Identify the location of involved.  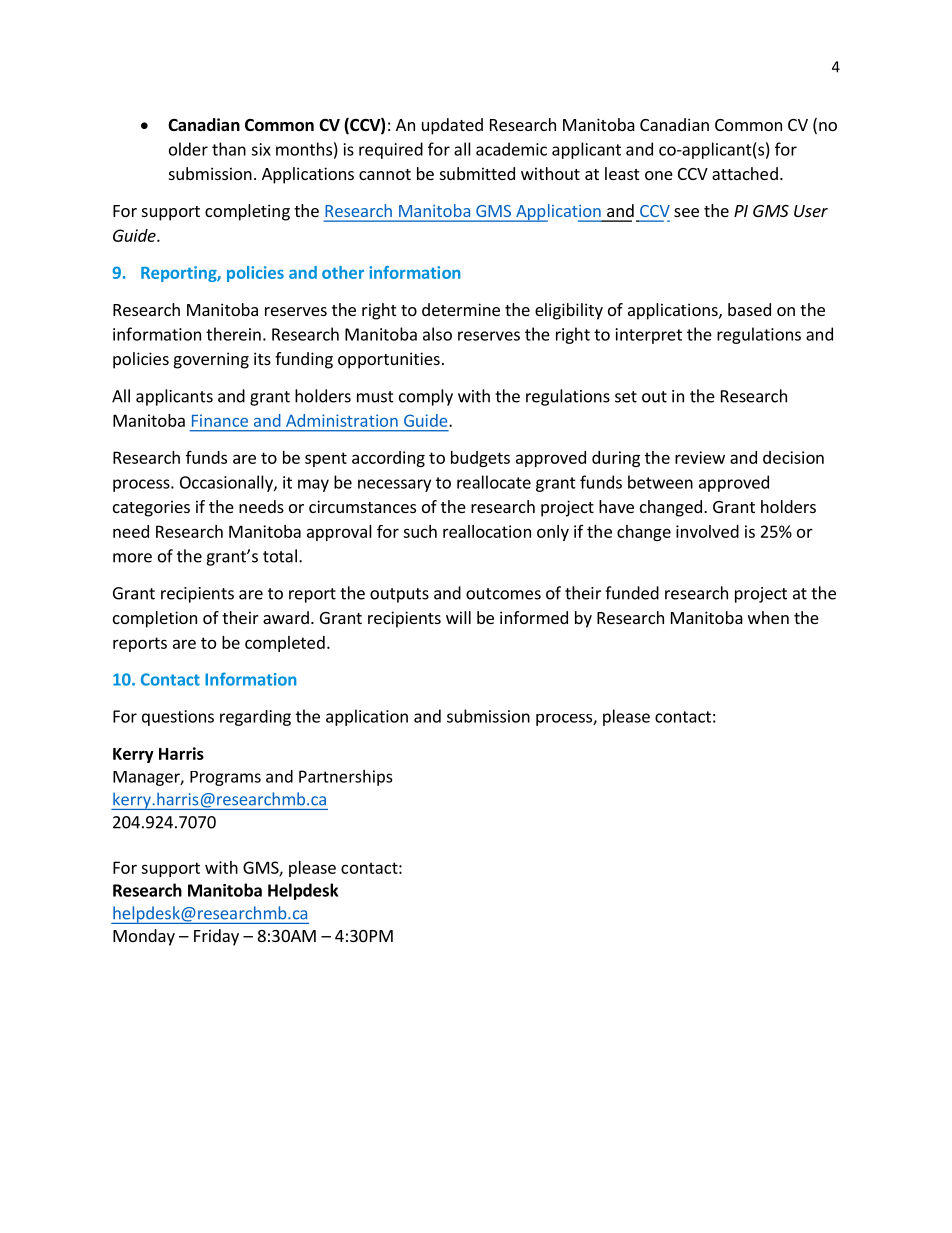
(707, 531).
